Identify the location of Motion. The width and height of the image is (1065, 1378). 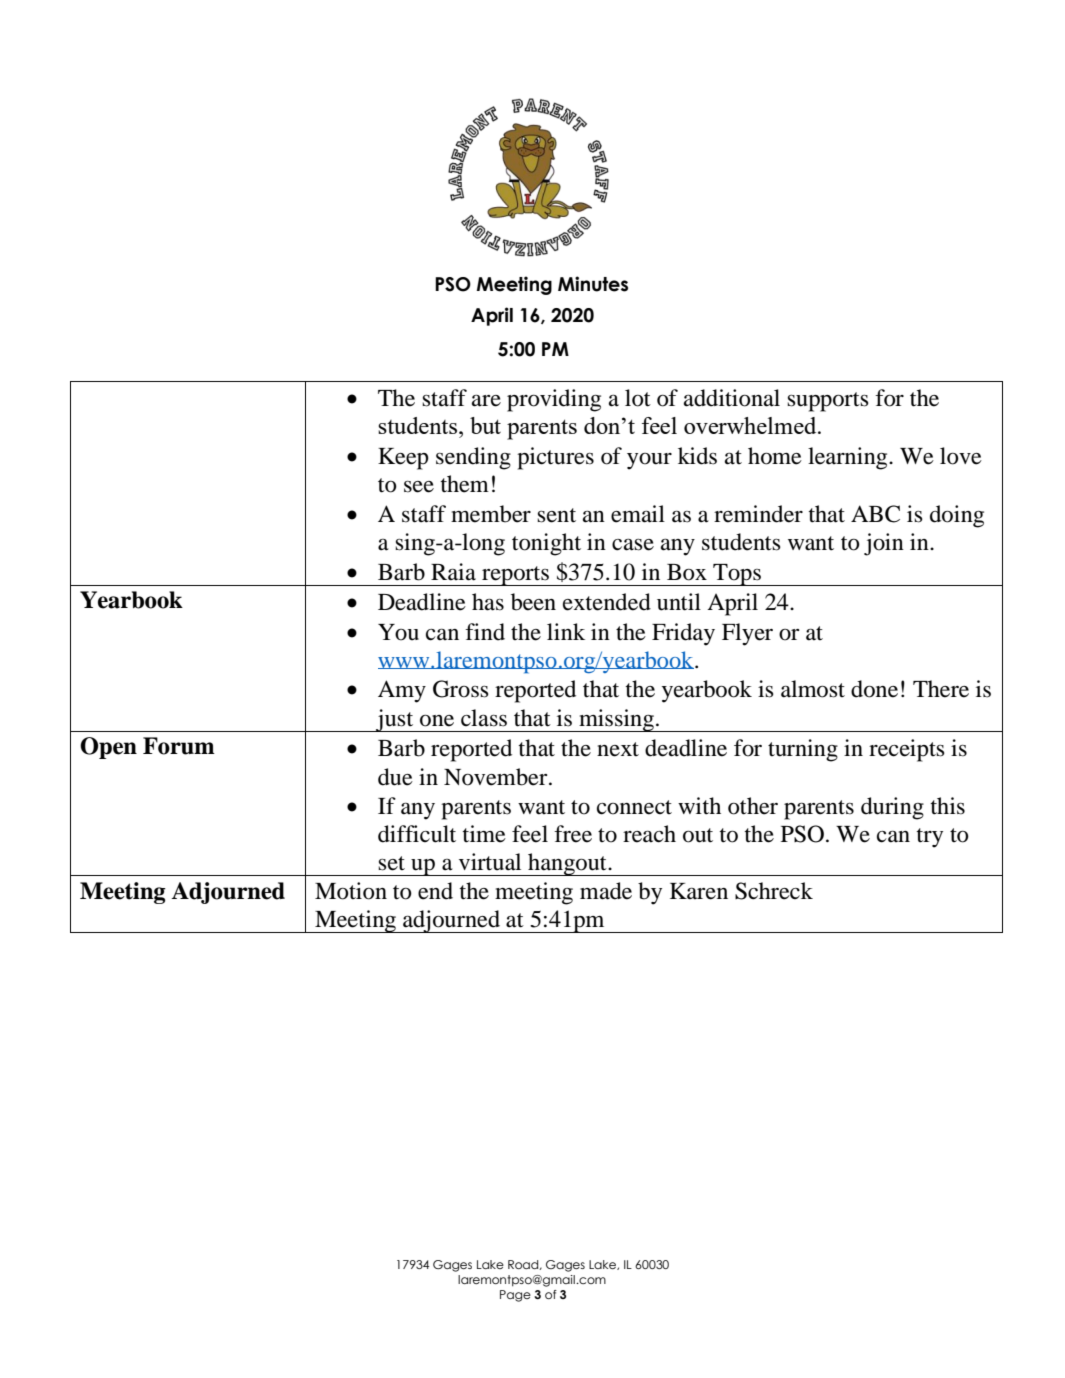
(351, 891).
